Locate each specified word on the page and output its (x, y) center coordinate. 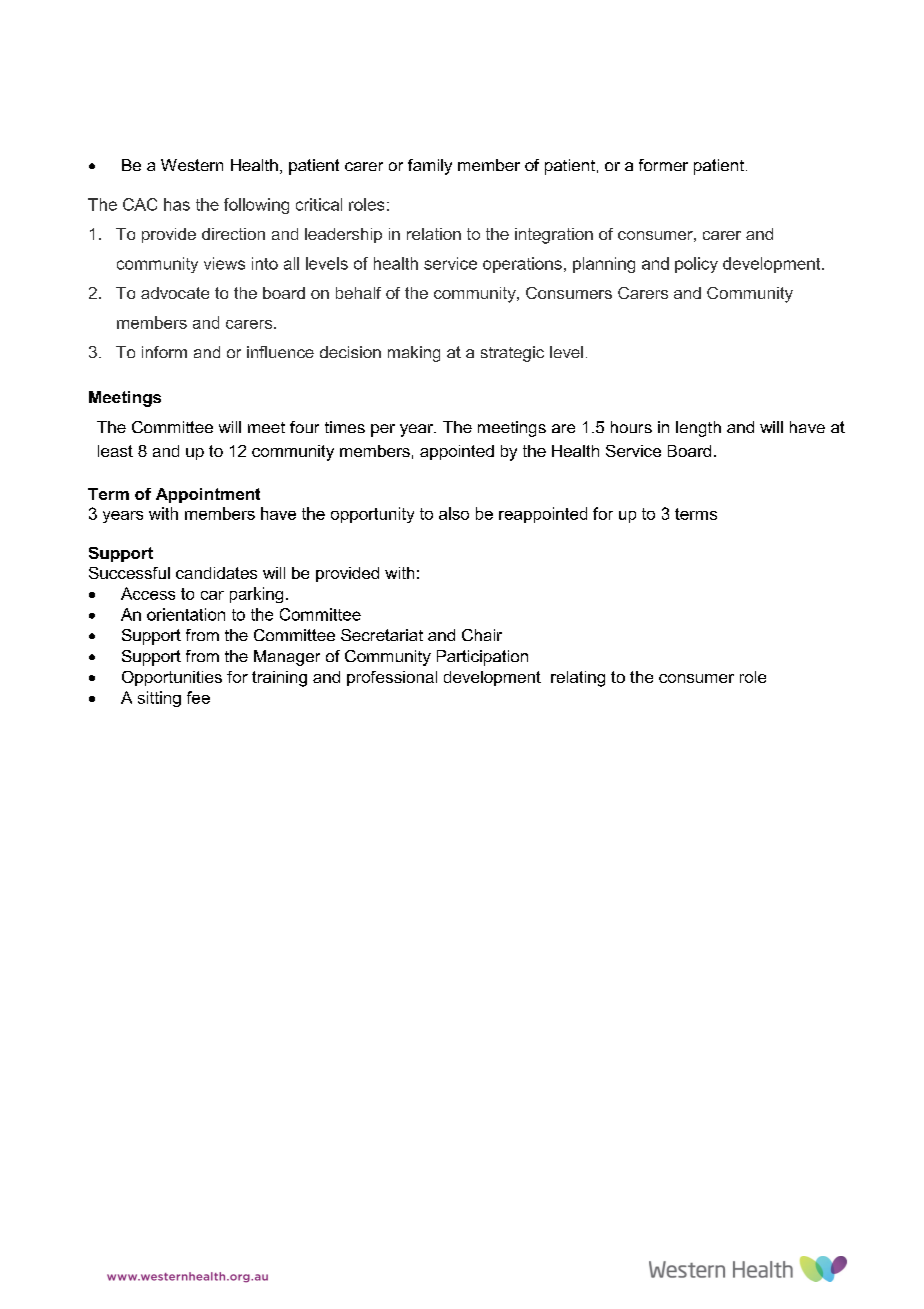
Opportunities (172, 678)
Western (192, 165)
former (663, 165)
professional (392, 678)
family (430, 167)
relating (578, 679)
